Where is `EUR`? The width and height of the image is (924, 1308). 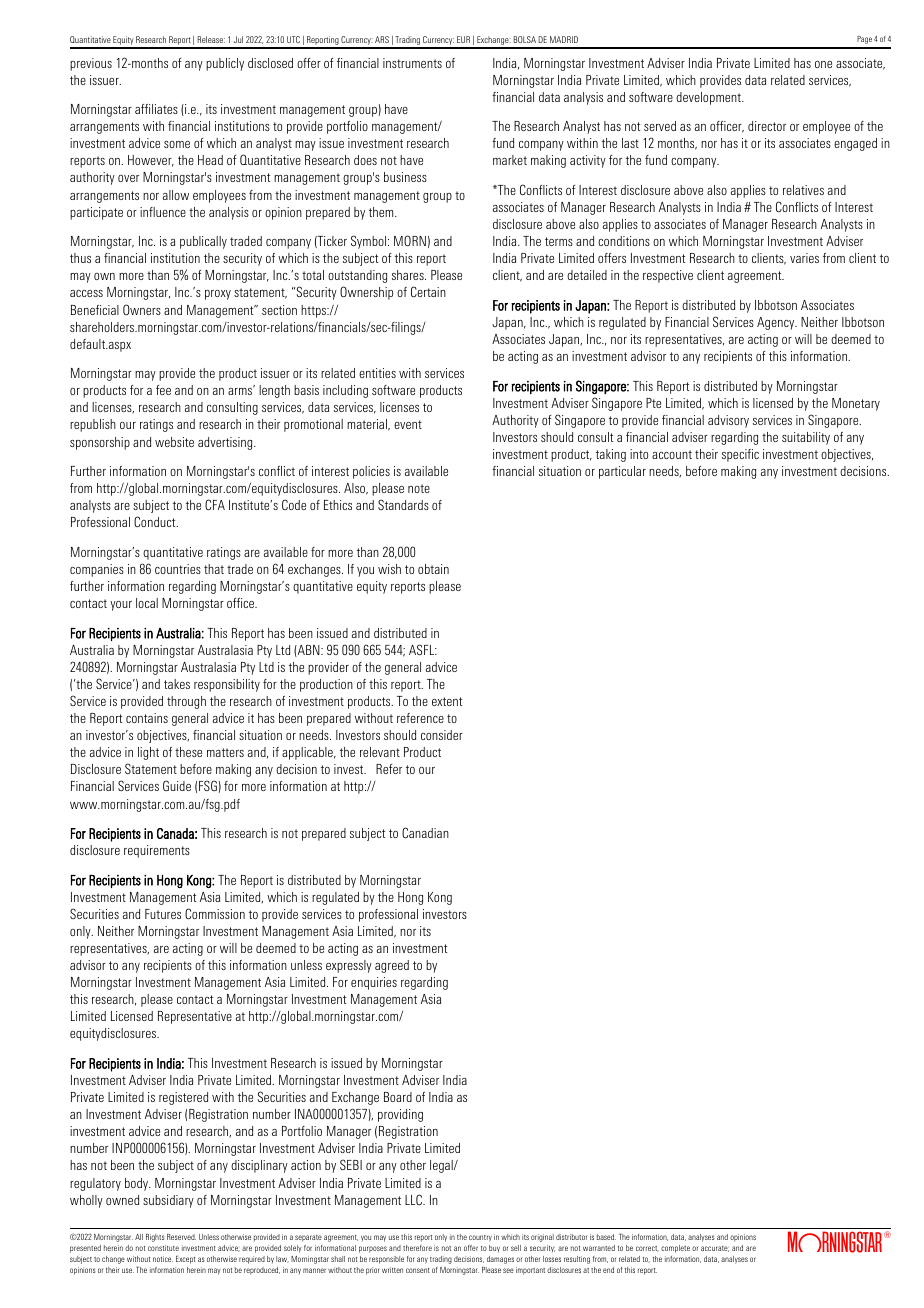 EUR is located at coordinates (463, 39).
